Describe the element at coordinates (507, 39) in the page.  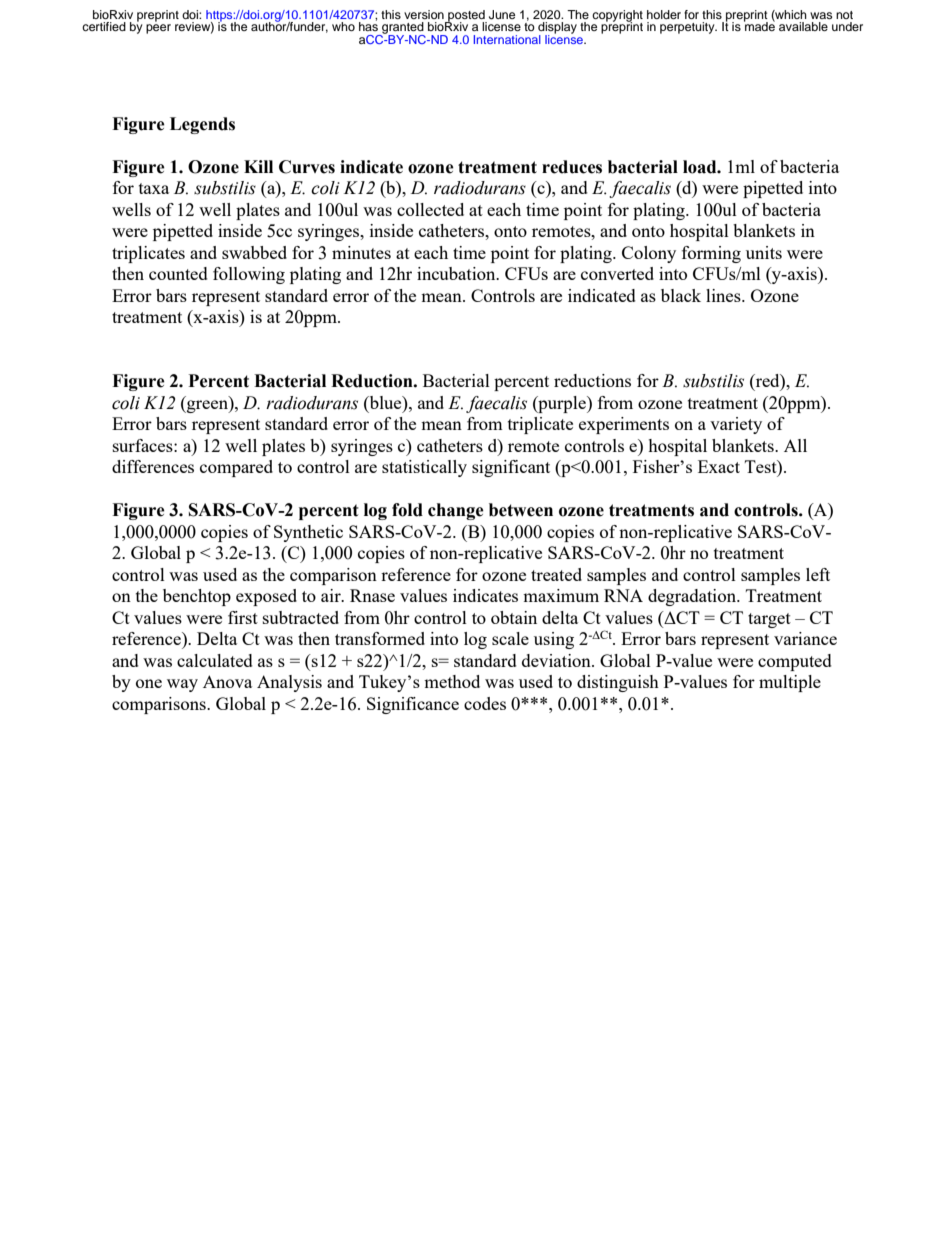
I see `International` at that location.
